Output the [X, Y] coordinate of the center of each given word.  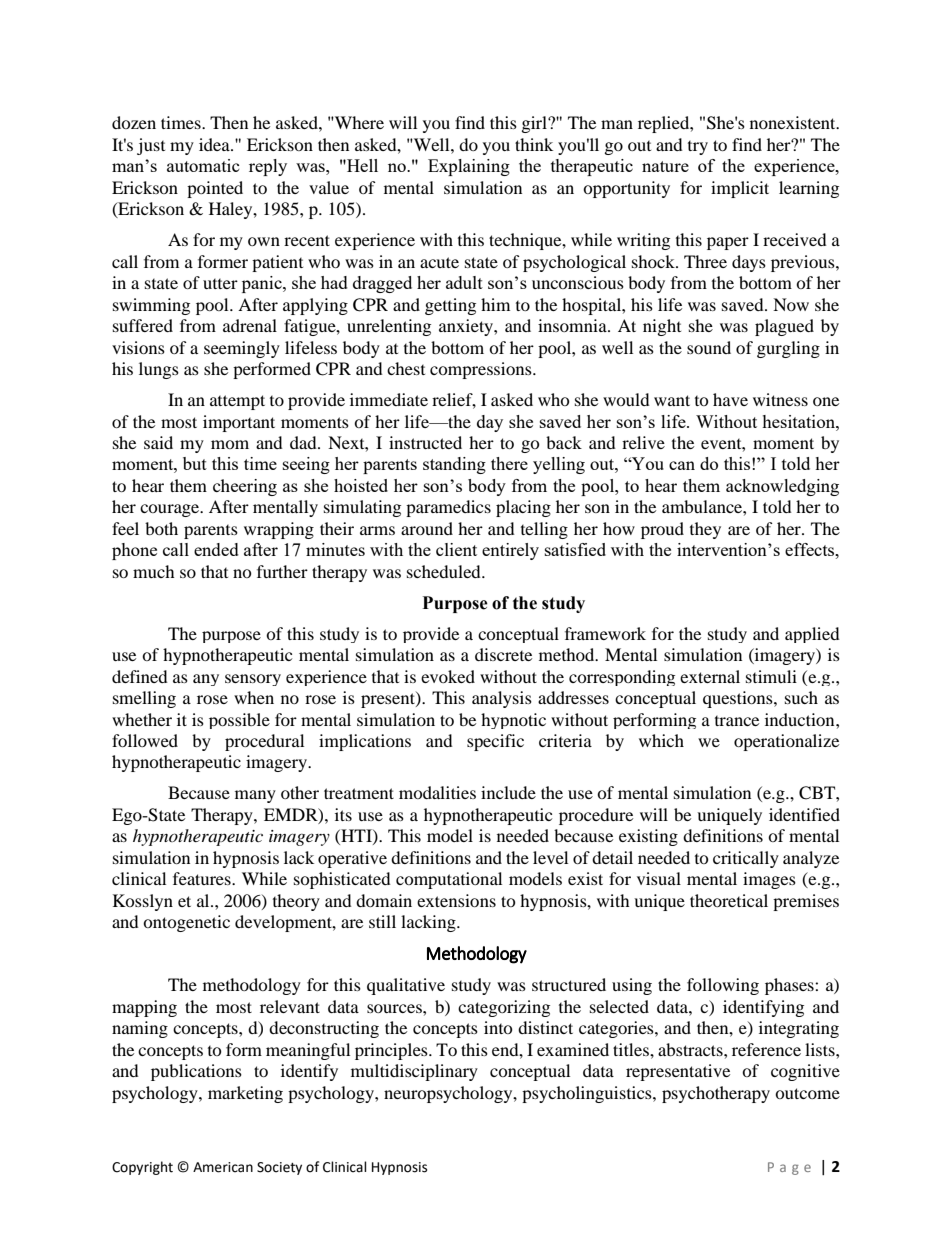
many [255, 796]
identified [804, 814]
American [223, 1167]
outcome [807, 1093]
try [698, 148]
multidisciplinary [414, 1072]
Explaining [469, 167]
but [195, 463]
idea [215, 144]
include [508, 792]
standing [454, 465]
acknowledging [782, 487]
